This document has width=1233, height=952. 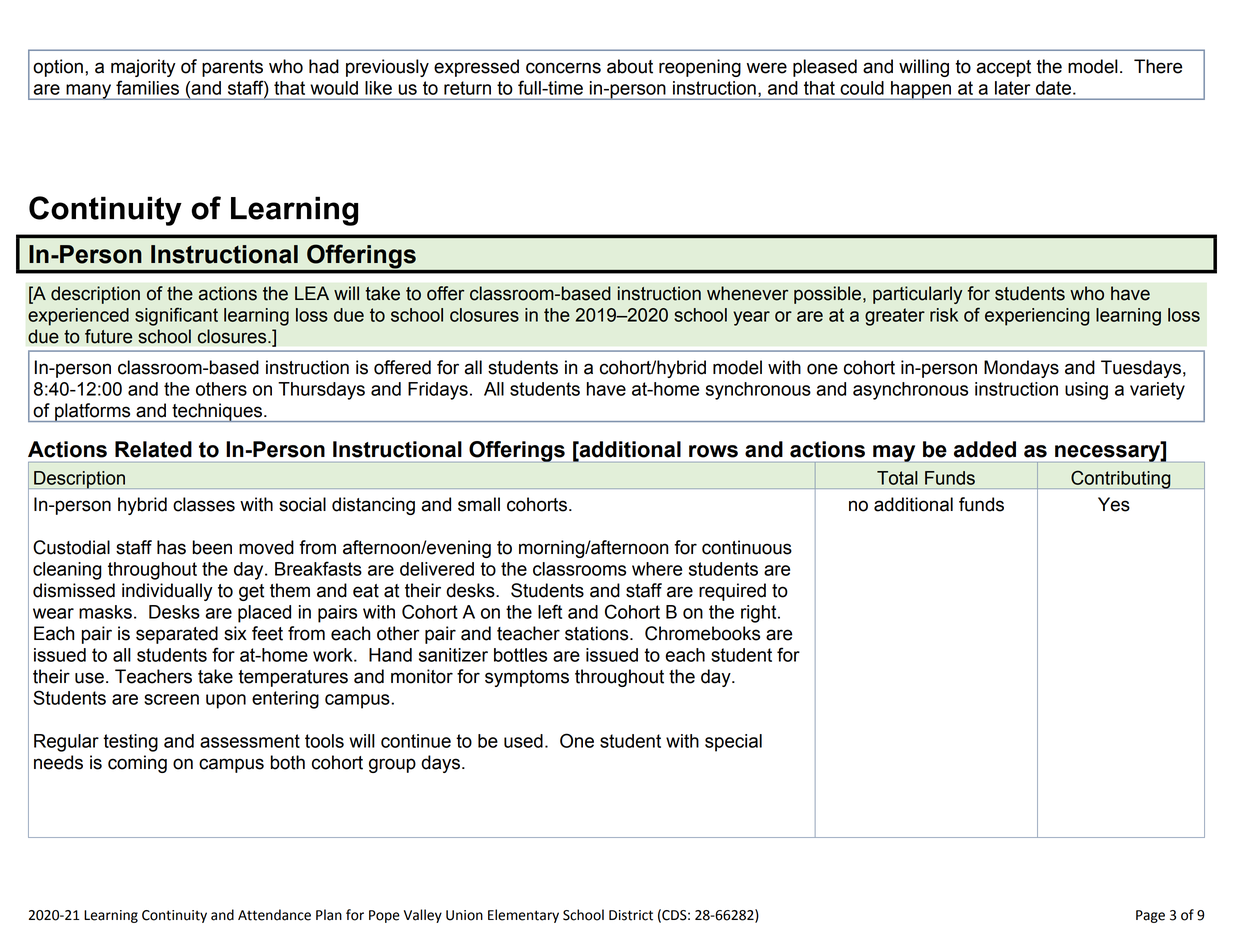 What do you see at coordinates (204, 504) in the document?
I see `classes` at bounding box center [204, 504].
